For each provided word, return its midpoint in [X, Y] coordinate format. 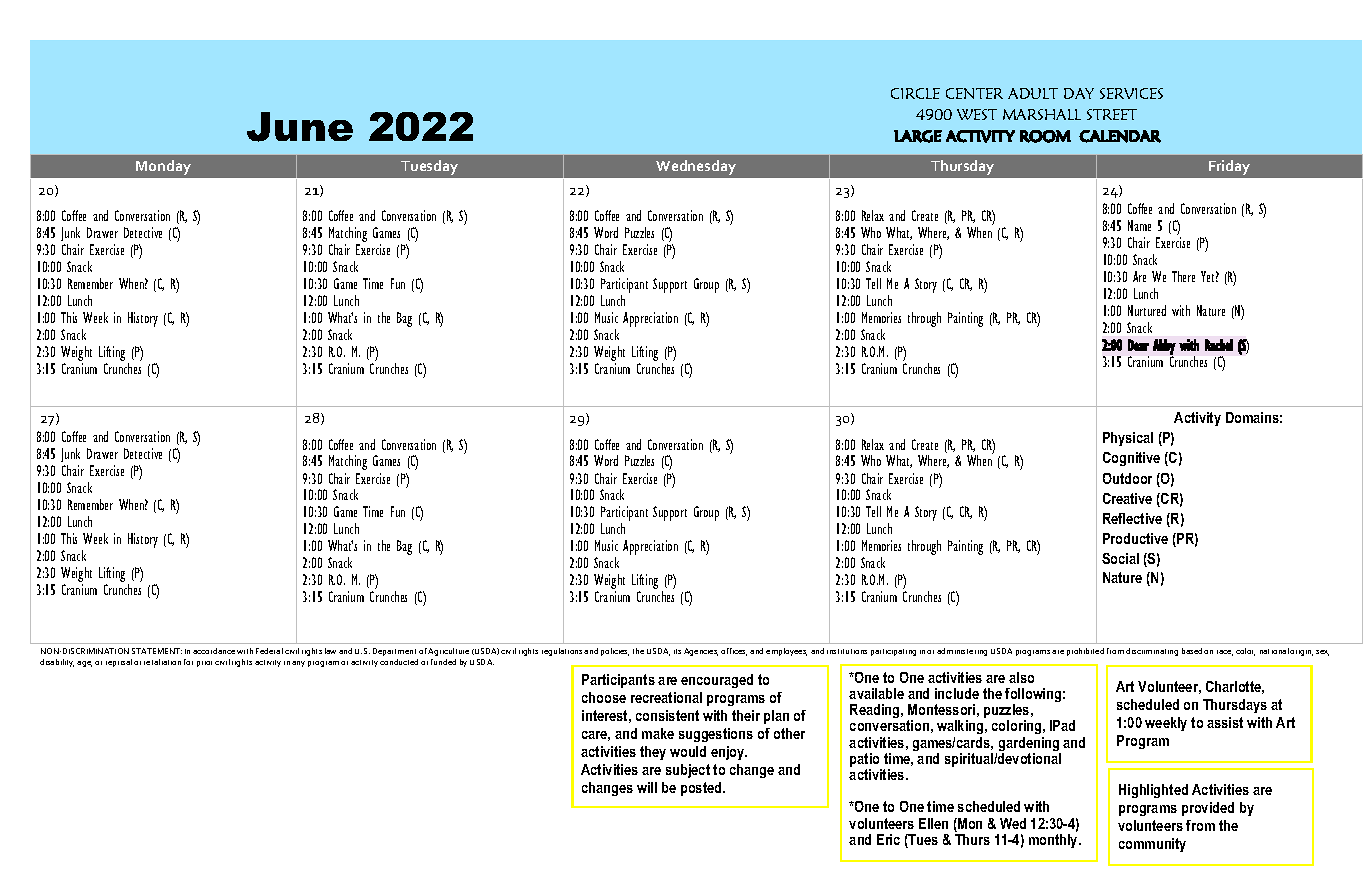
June [300, 127]
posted [702, 789]
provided [1208, 809]
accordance [214, 651]
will [647, 787]
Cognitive [1131, 459]
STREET [1112, 114]
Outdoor [1127, 478]
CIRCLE [915, 93]
